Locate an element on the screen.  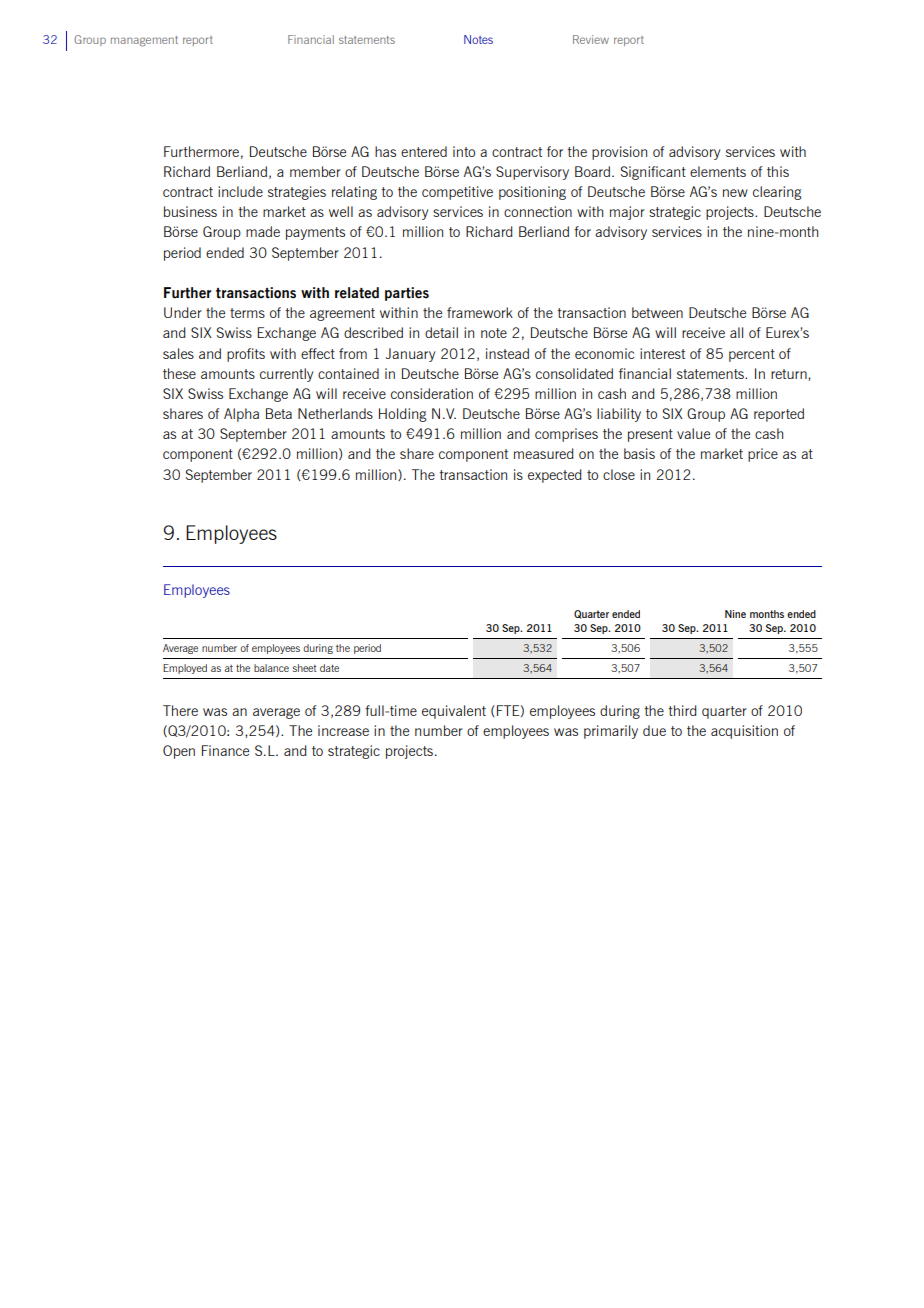
Alpha is located at coordinates (241, 415).
